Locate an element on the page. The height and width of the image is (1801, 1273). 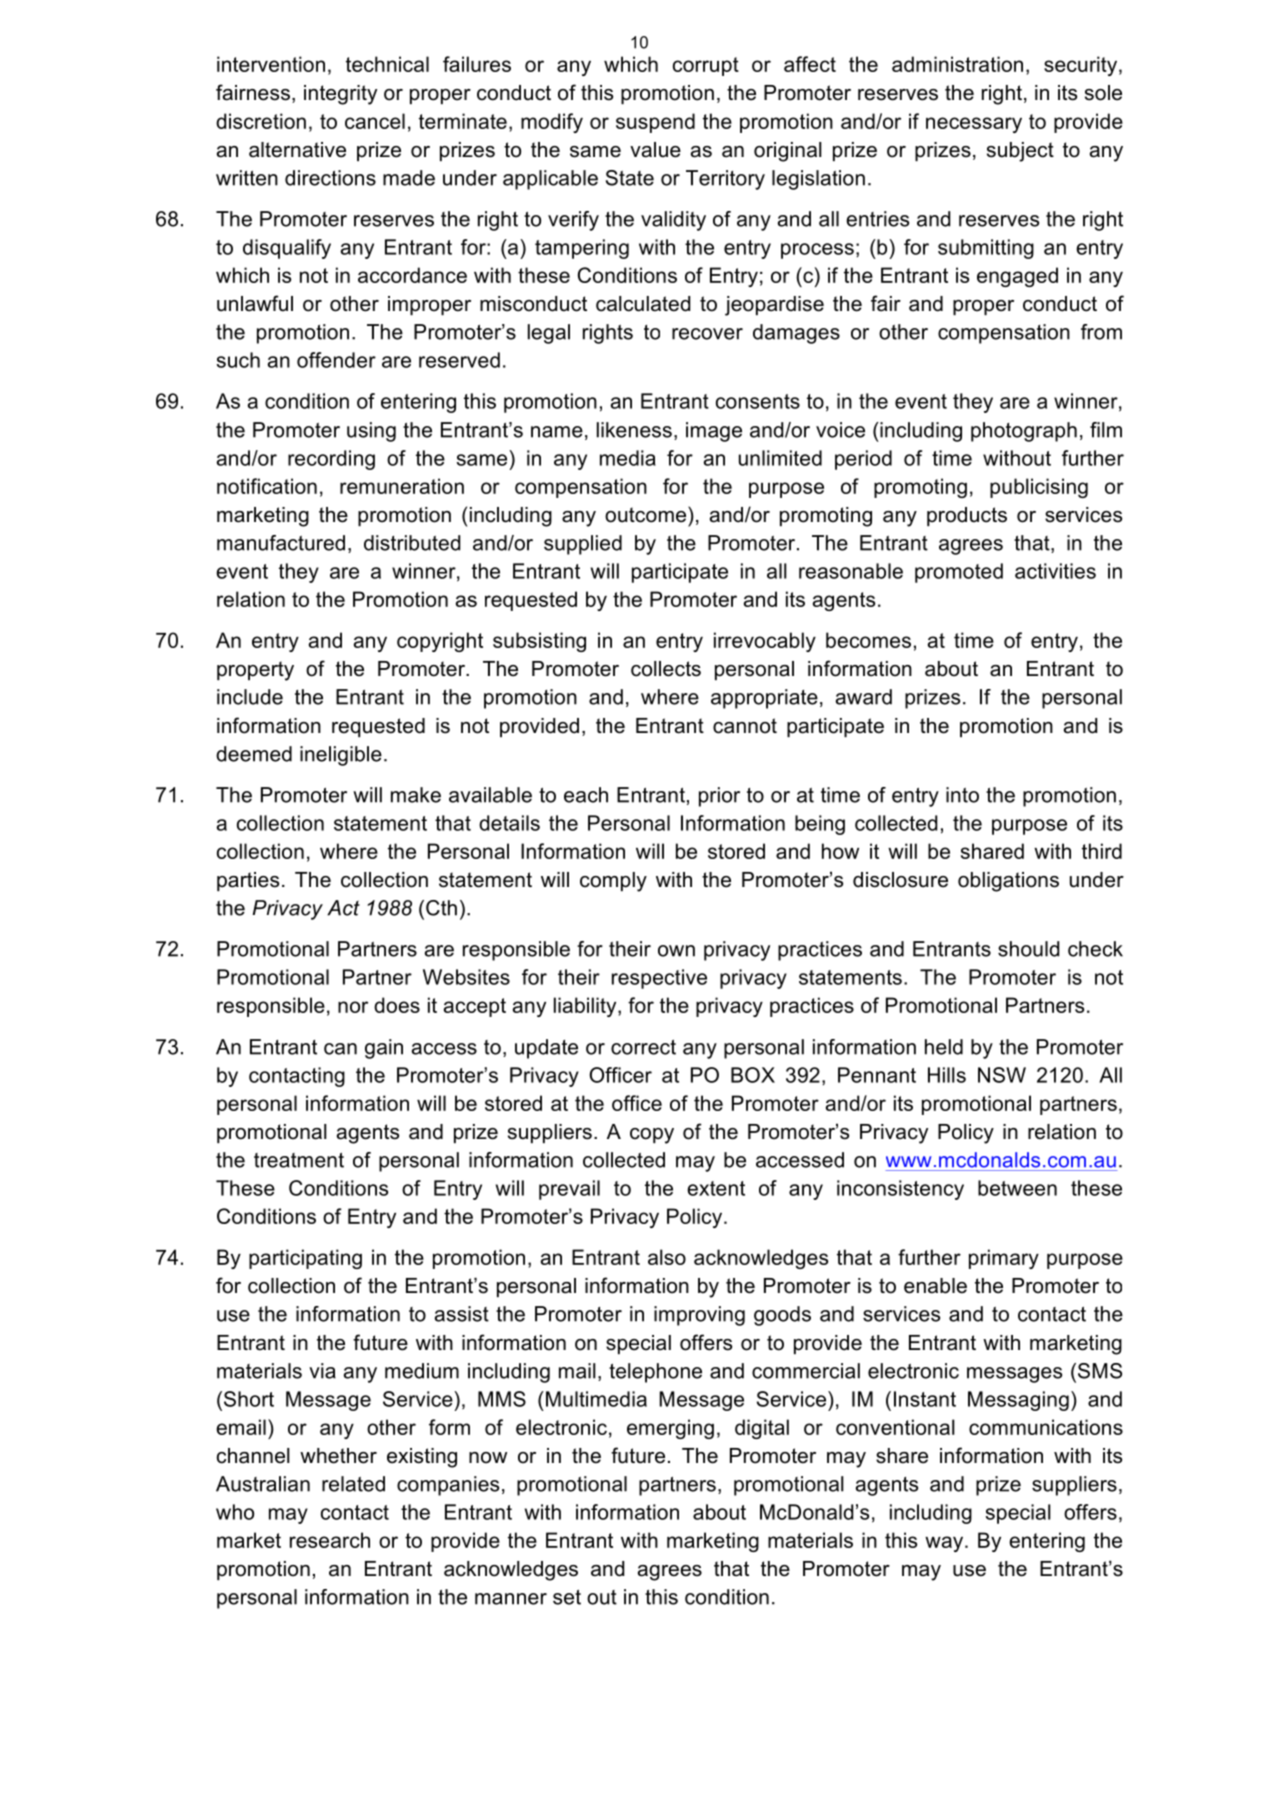
set is located at coordinates (567, 1597).
